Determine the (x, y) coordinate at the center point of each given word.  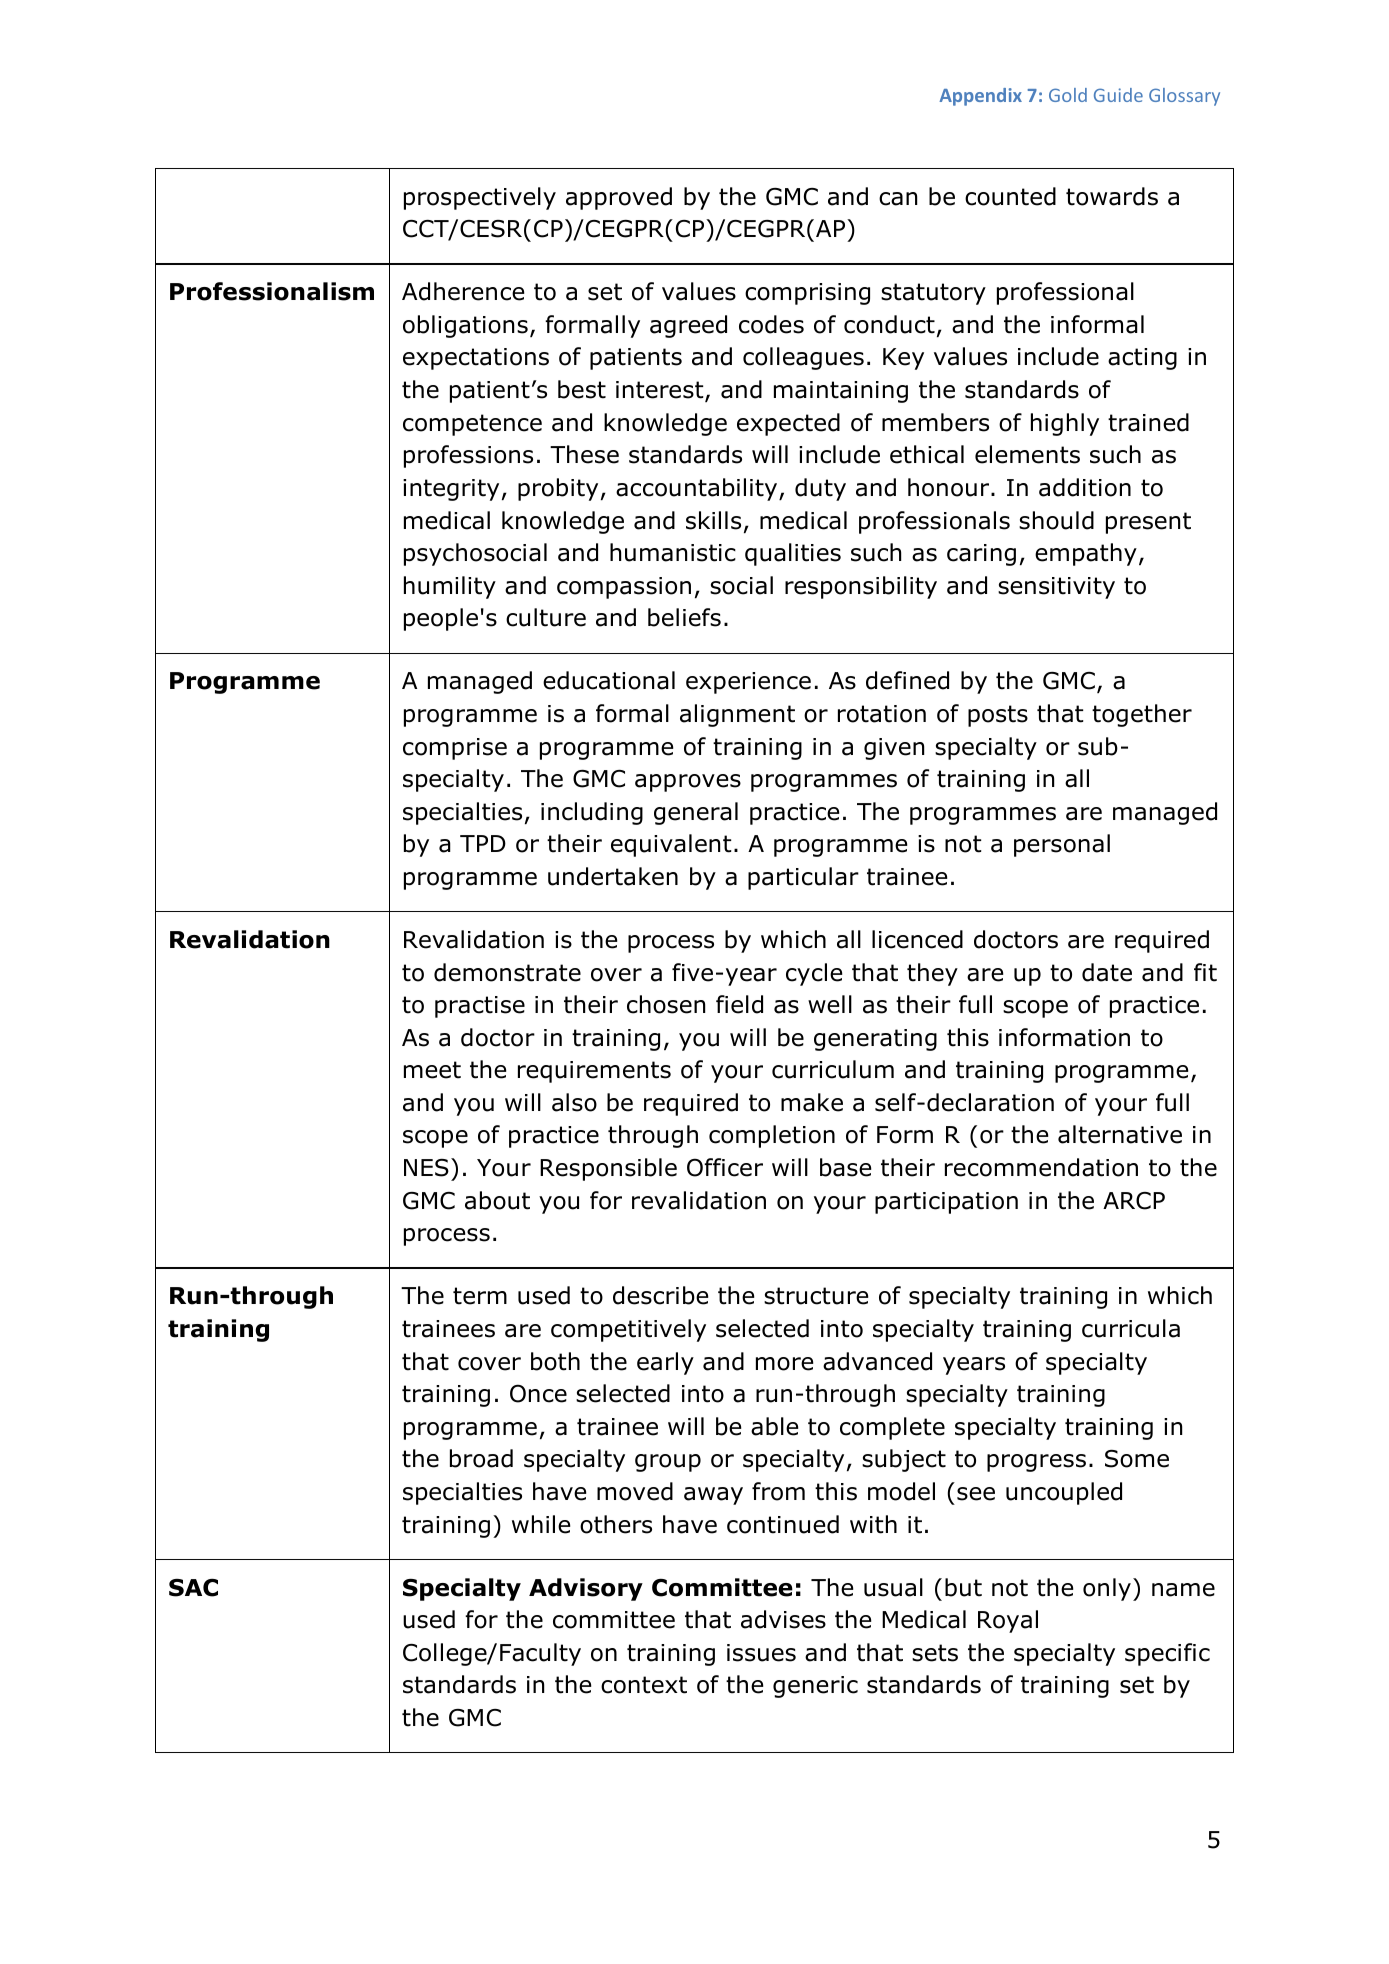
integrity (451, 490)
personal (1062, 845)
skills (713, 520)
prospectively (480, 198)
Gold (1068, 95)
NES (426, 1168)
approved (619, 198)
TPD (483, 843)
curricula (1131, 1328)
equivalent (671, 845)
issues (761, 1653)
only (1107, 1589)
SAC (193, 1588)
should (1056, 520)
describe (660, 1295)
